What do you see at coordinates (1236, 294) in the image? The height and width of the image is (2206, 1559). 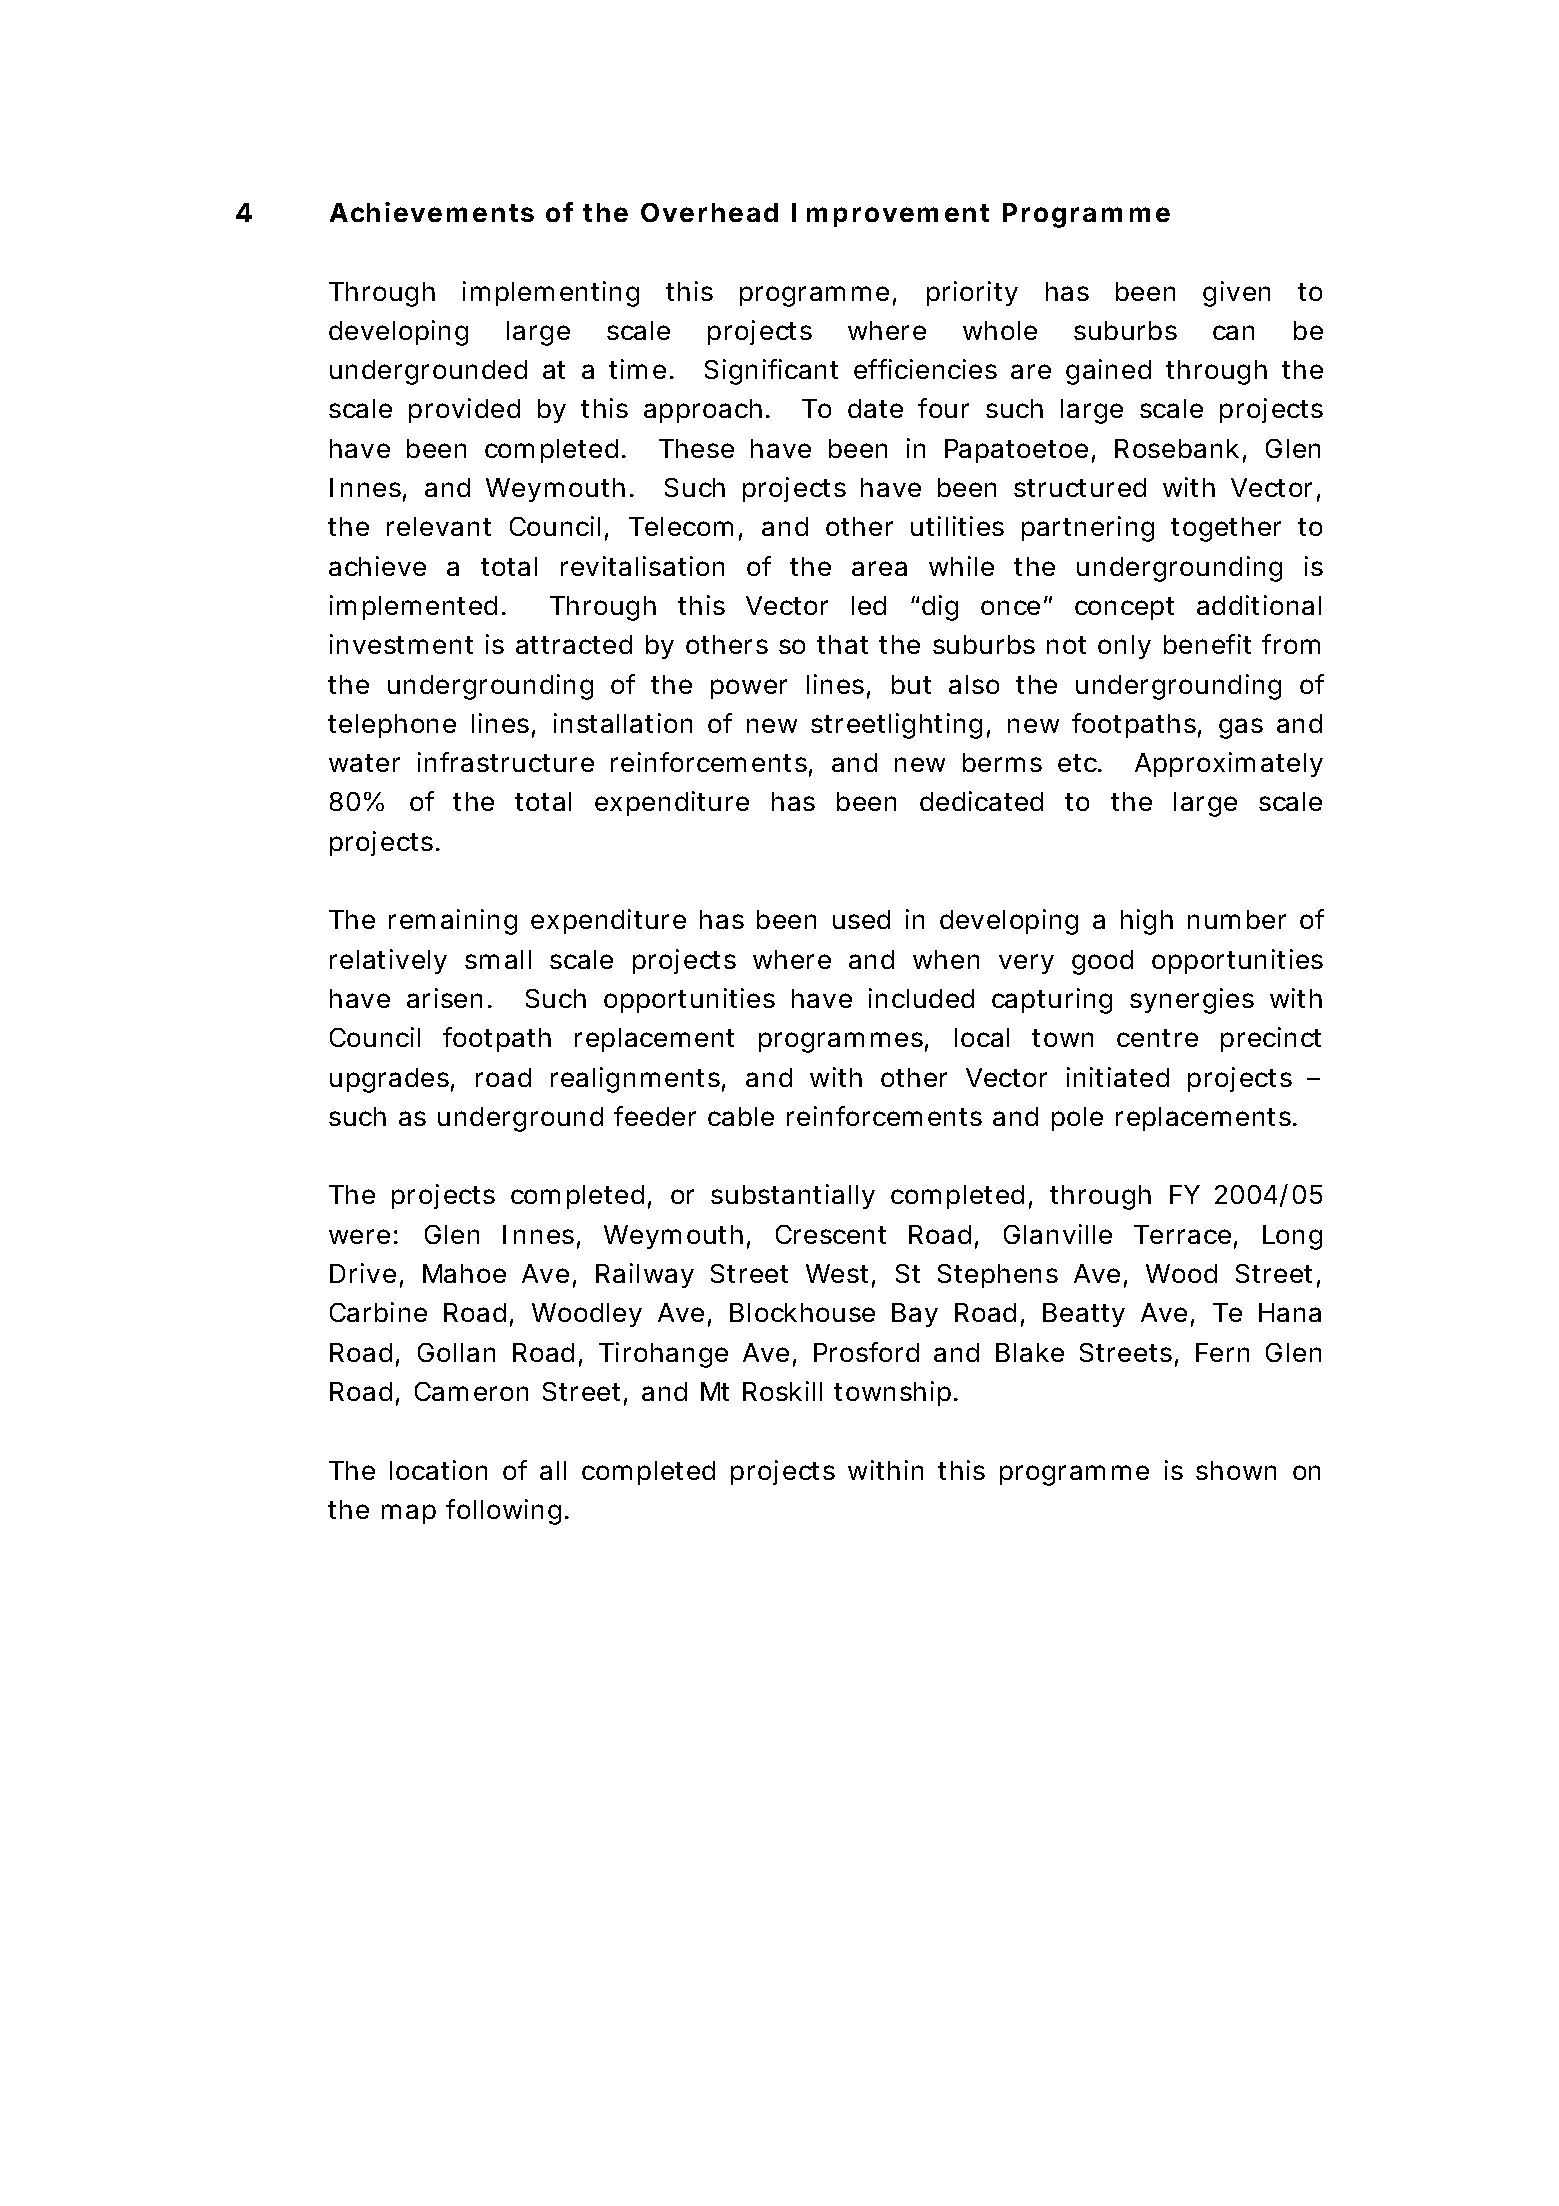 I see `given` at bounding box center [1236, 294].
